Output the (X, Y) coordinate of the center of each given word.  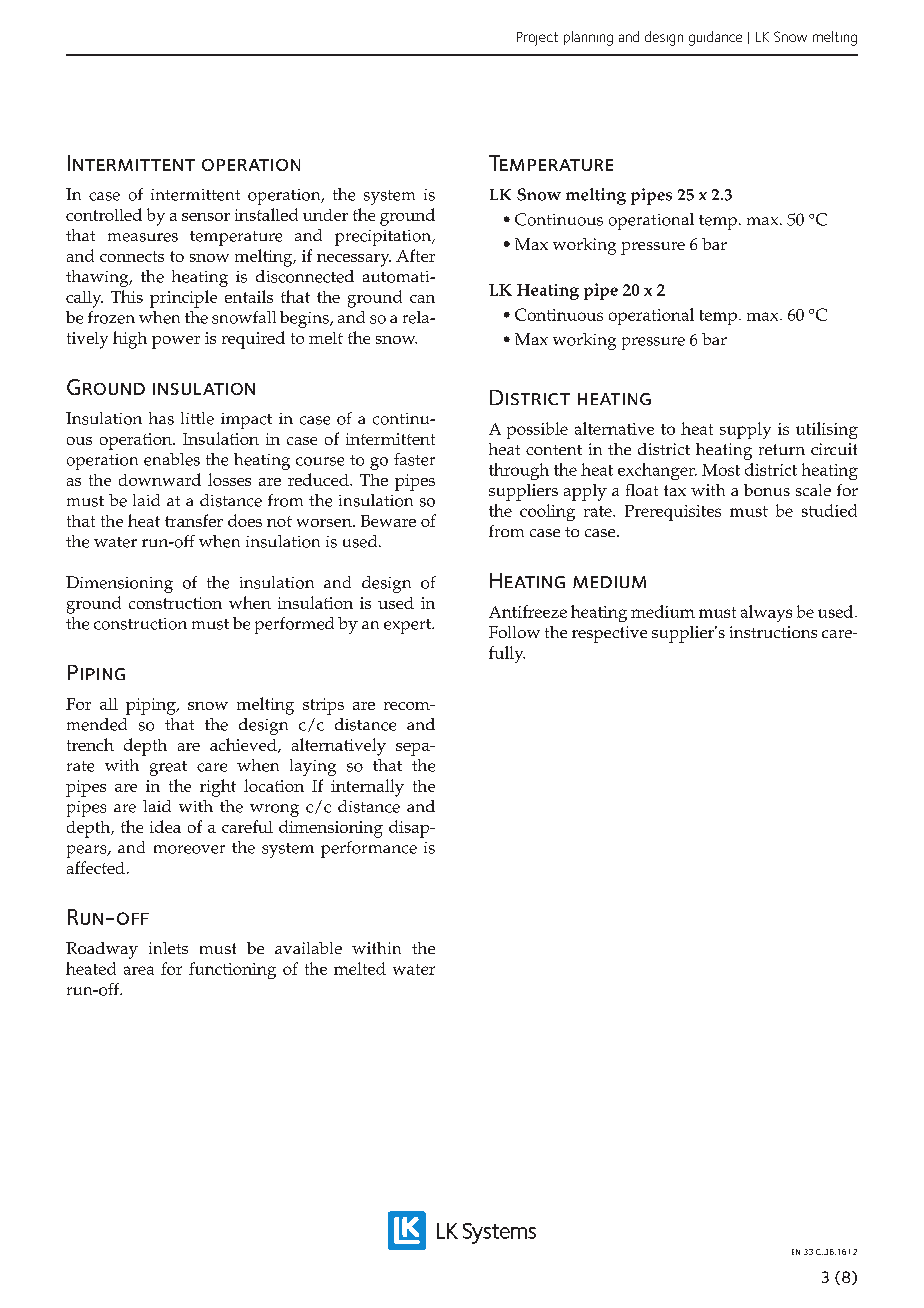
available (308, 948)
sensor (206, 217)
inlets (168, 948)
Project (537, 39)
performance (369, 849)
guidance (715, 38)
